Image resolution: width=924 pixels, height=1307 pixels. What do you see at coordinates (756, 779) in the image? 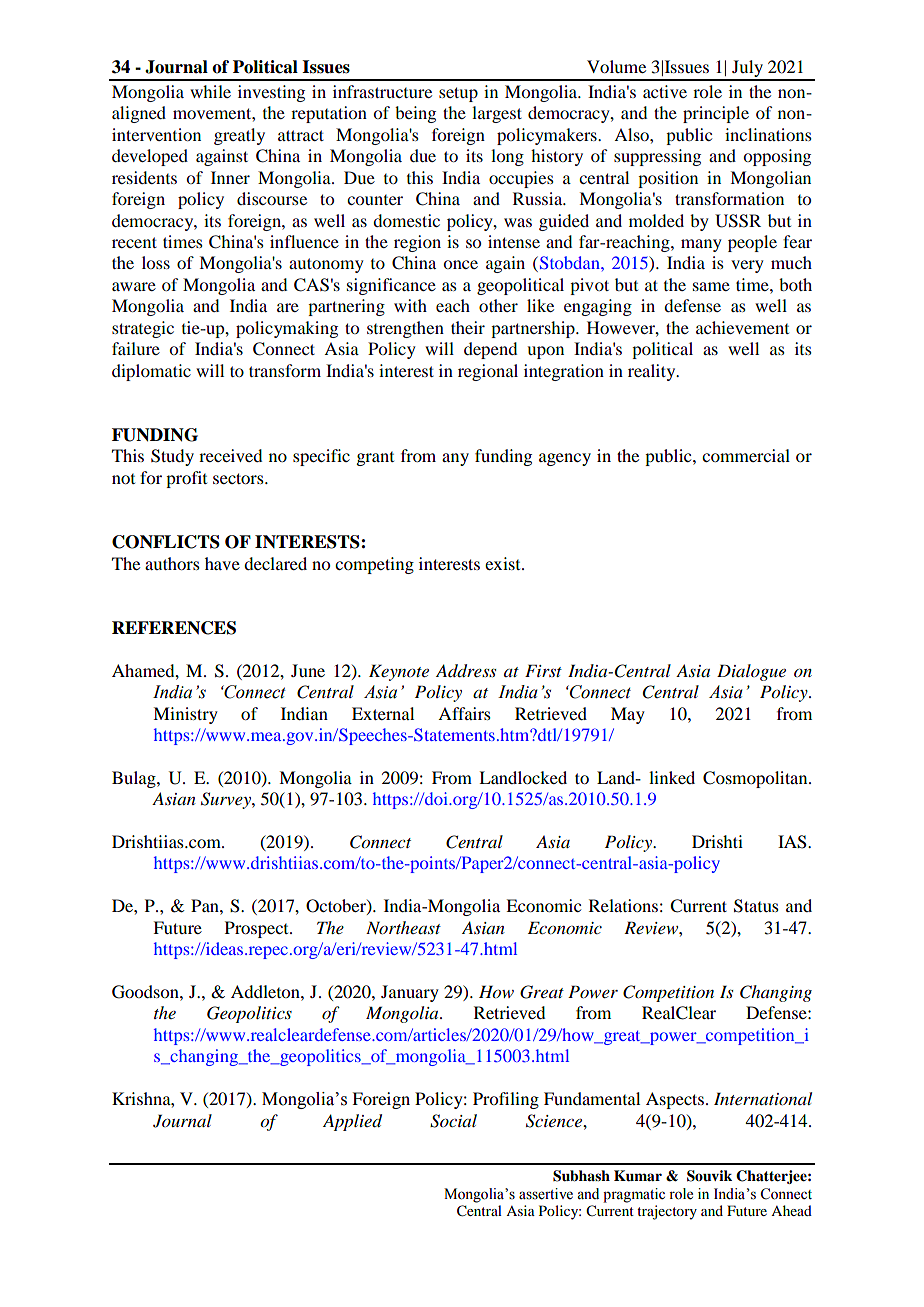
I see `Cosmopolitan` at bounding box center [756, 779].
